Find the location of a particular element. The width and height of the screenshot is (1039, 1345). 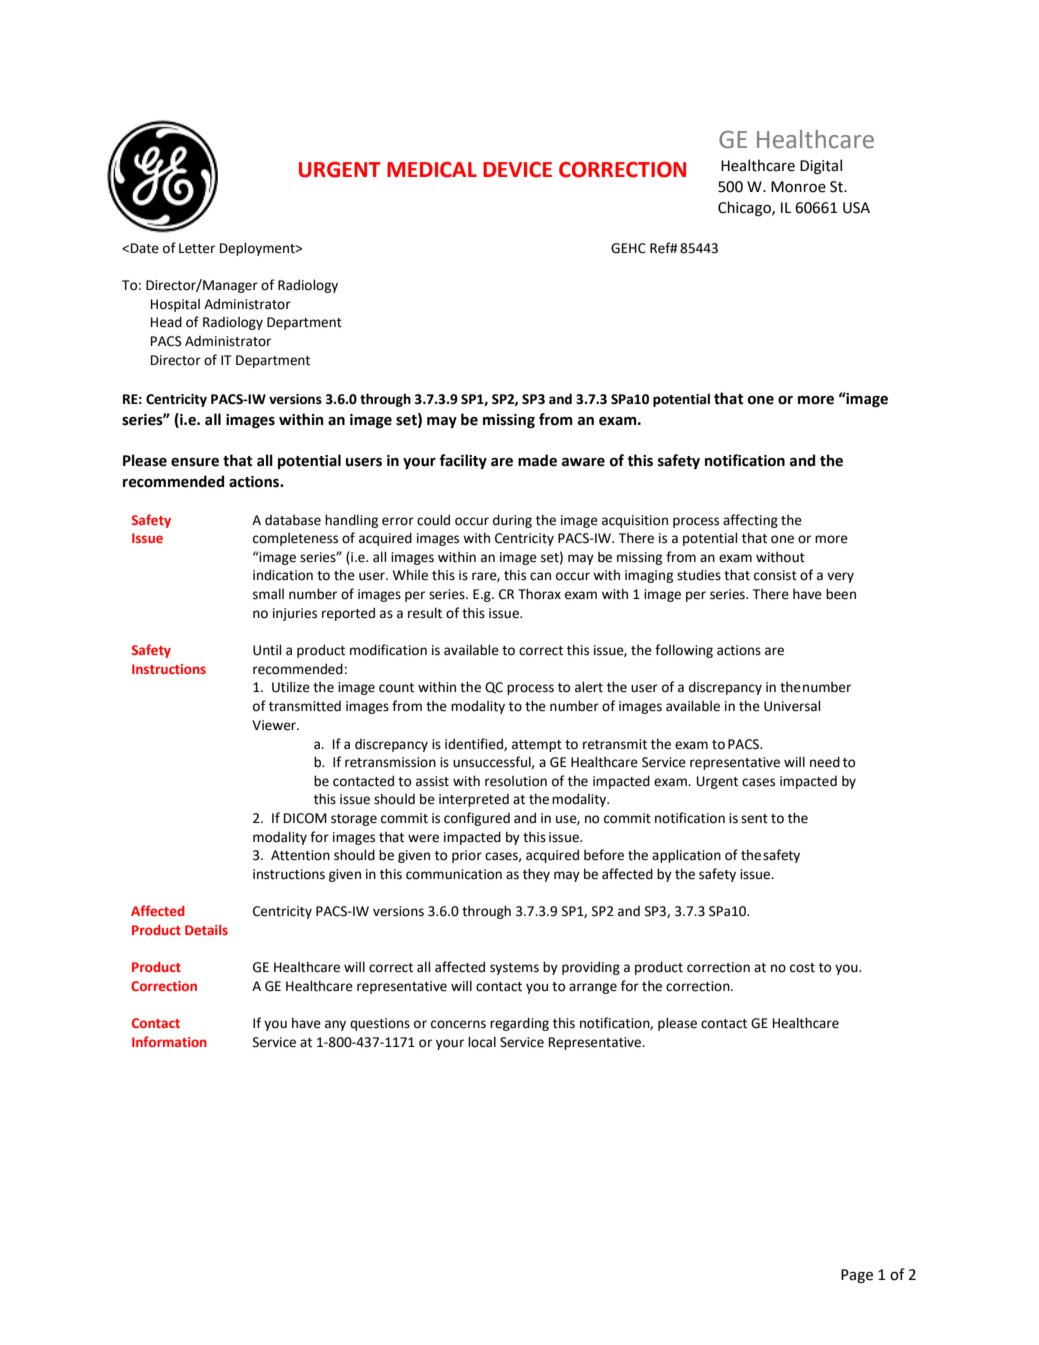

Universal is located at coordinates (792, 706).
